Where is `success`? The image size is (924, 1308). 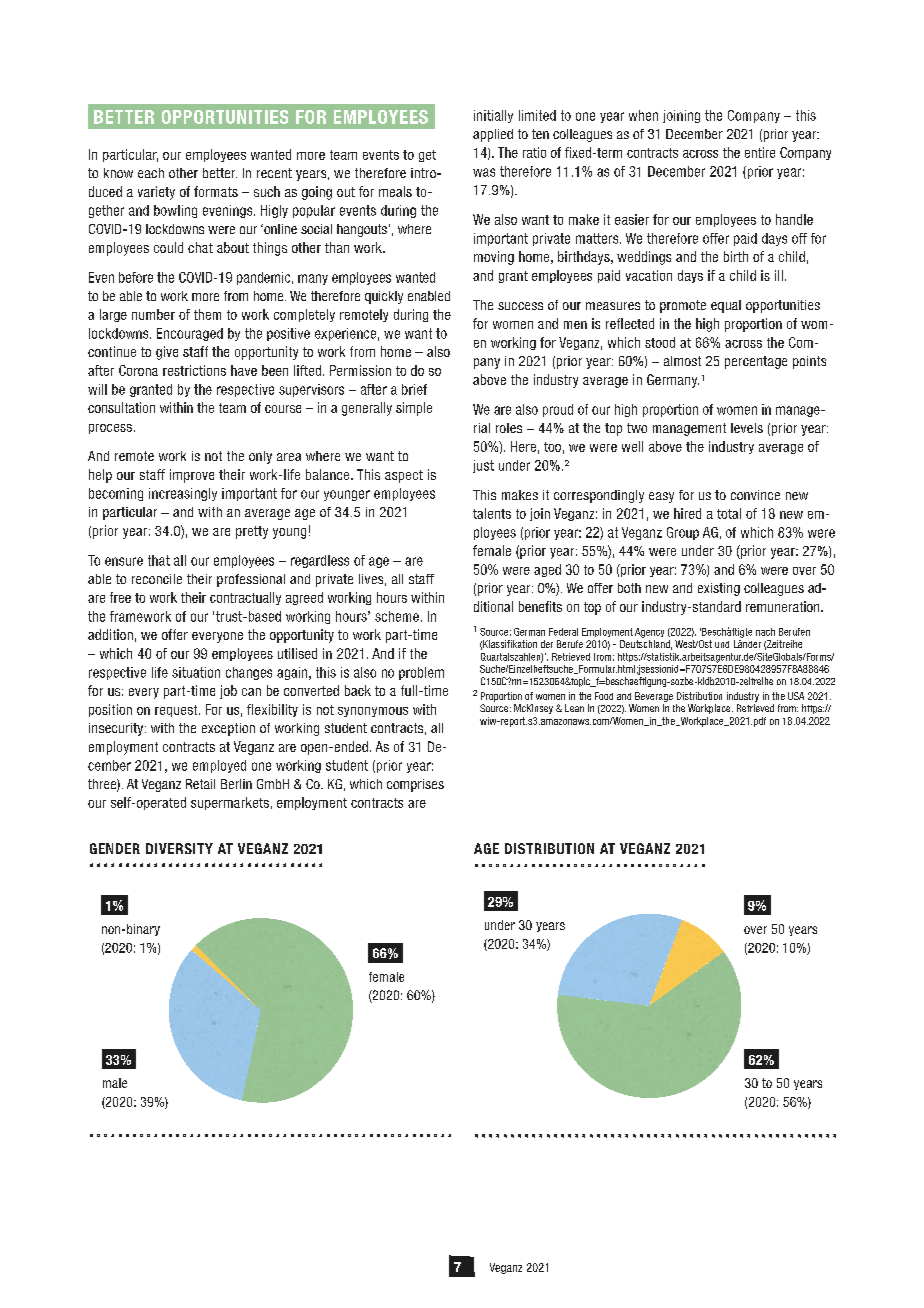
success is located at coordinates (520, 306).
